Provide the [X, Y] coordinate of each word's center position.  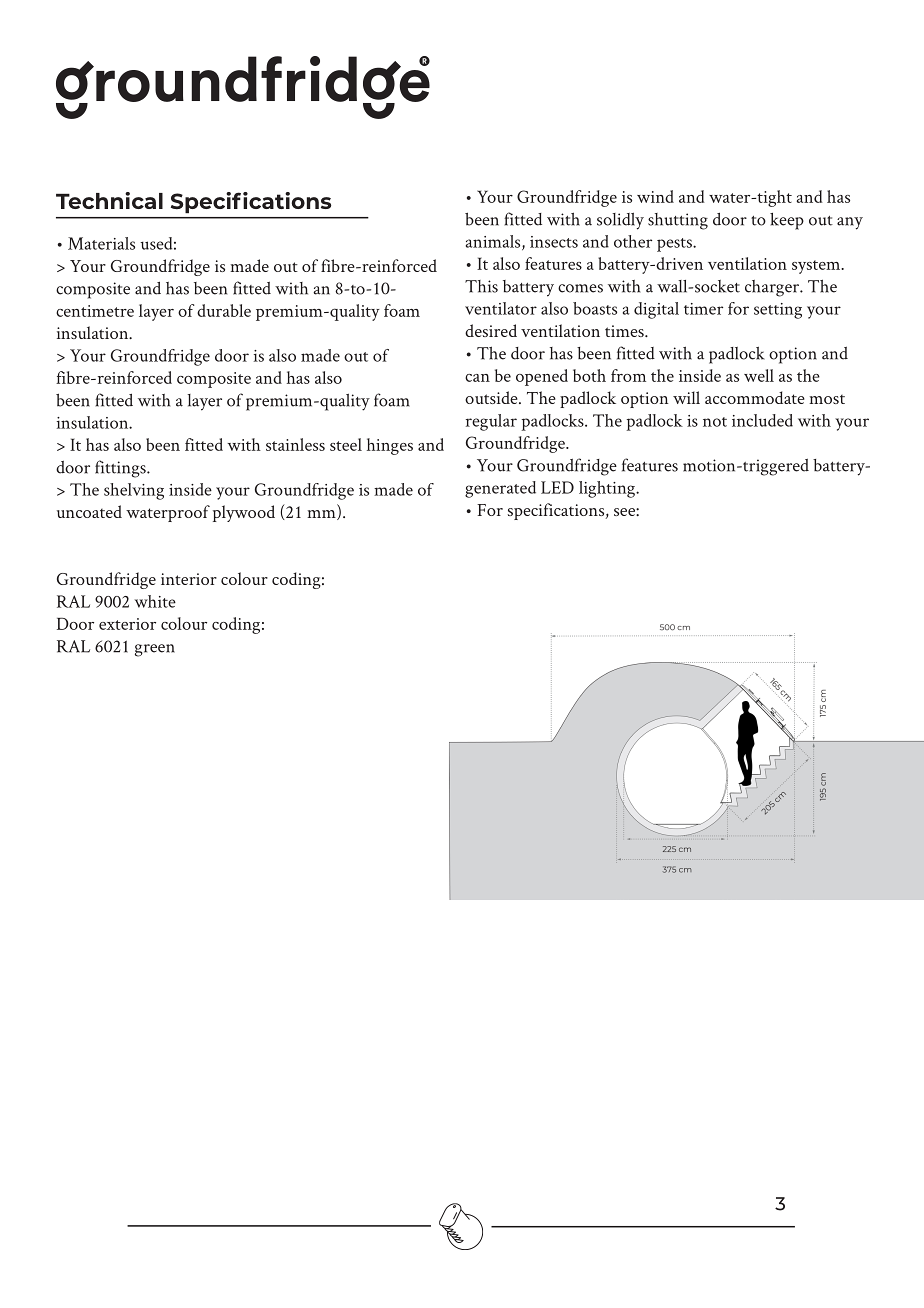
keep [787, 221]
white [155, 601]
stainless [295, 444]
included [762, 420]
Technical [109, 200]
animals [494, 242]
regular [491, 422]
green [155, 650]
